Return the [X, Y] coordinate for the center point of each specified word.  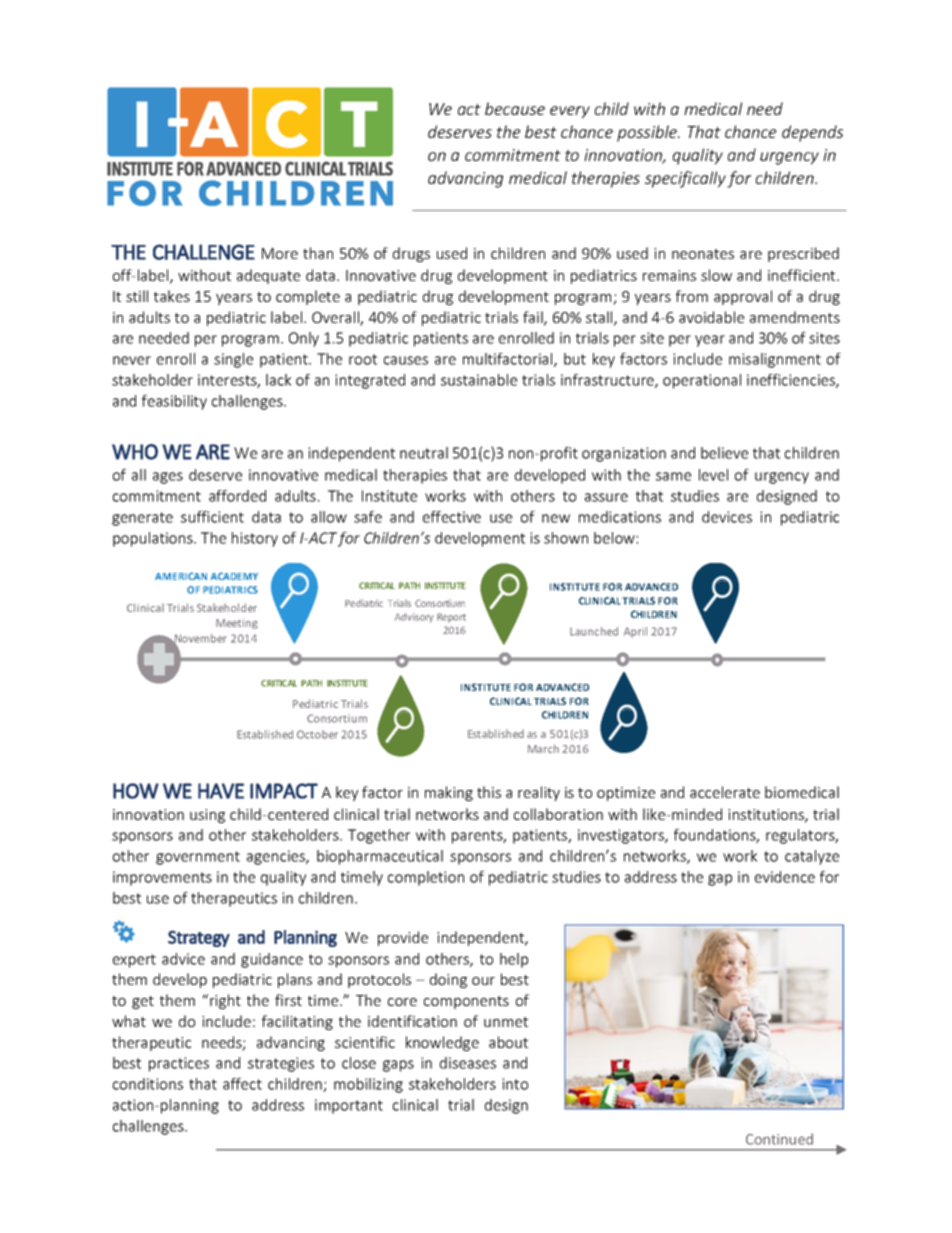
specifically [685, 179]
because [515, 108]
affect [242, 1084]
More [280, 253]
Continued [779, 1139]
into [515, 1084]
